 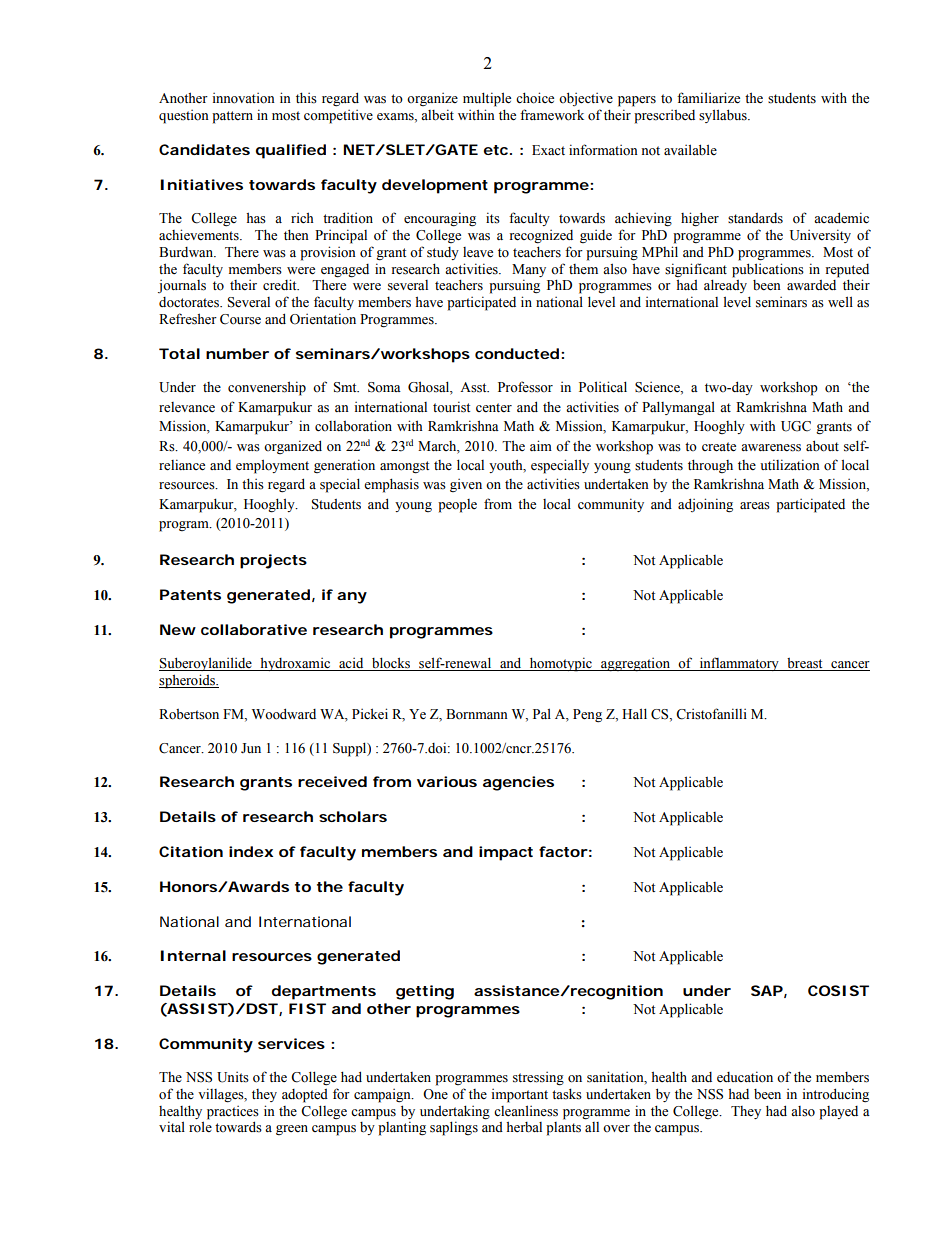 What do you see at coordinates (739, 664) in the screenshot?
I see `inflammatory` at bounding box center [739, 664].
